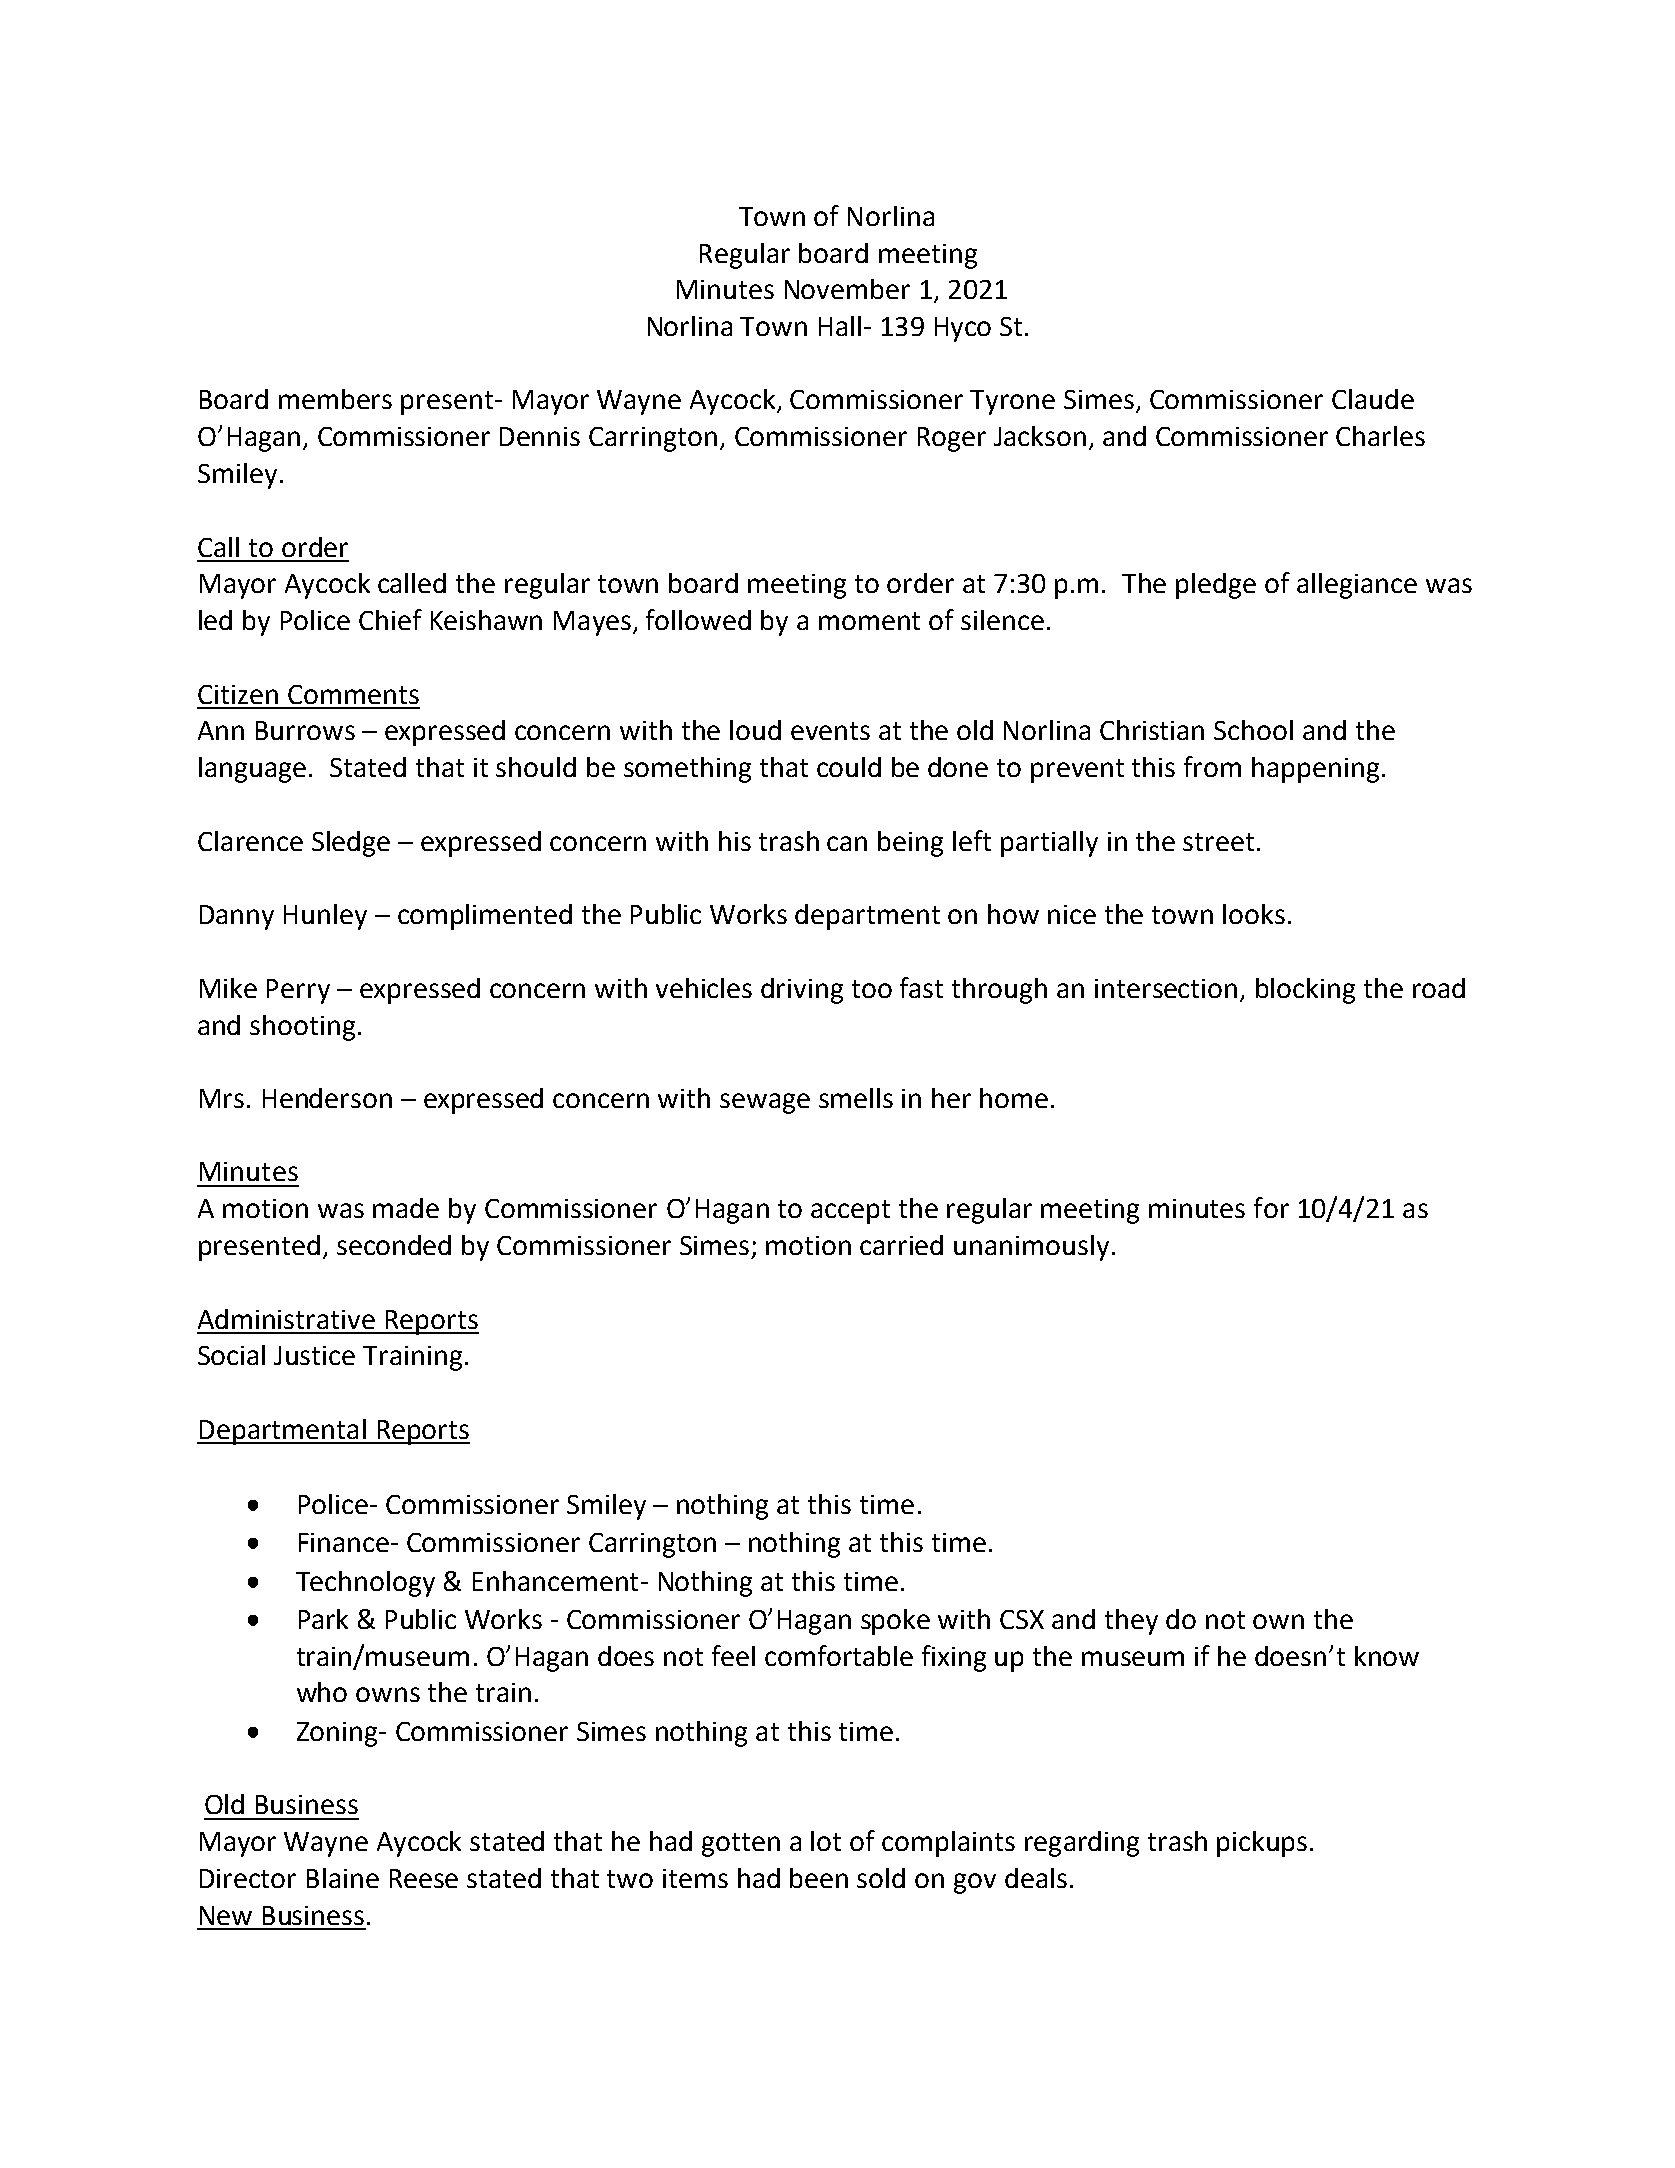 This screenshot has height=2168, width=1675. Describe the element at coordinates (847, 289) in the screenshot. I see `November` at that location.
